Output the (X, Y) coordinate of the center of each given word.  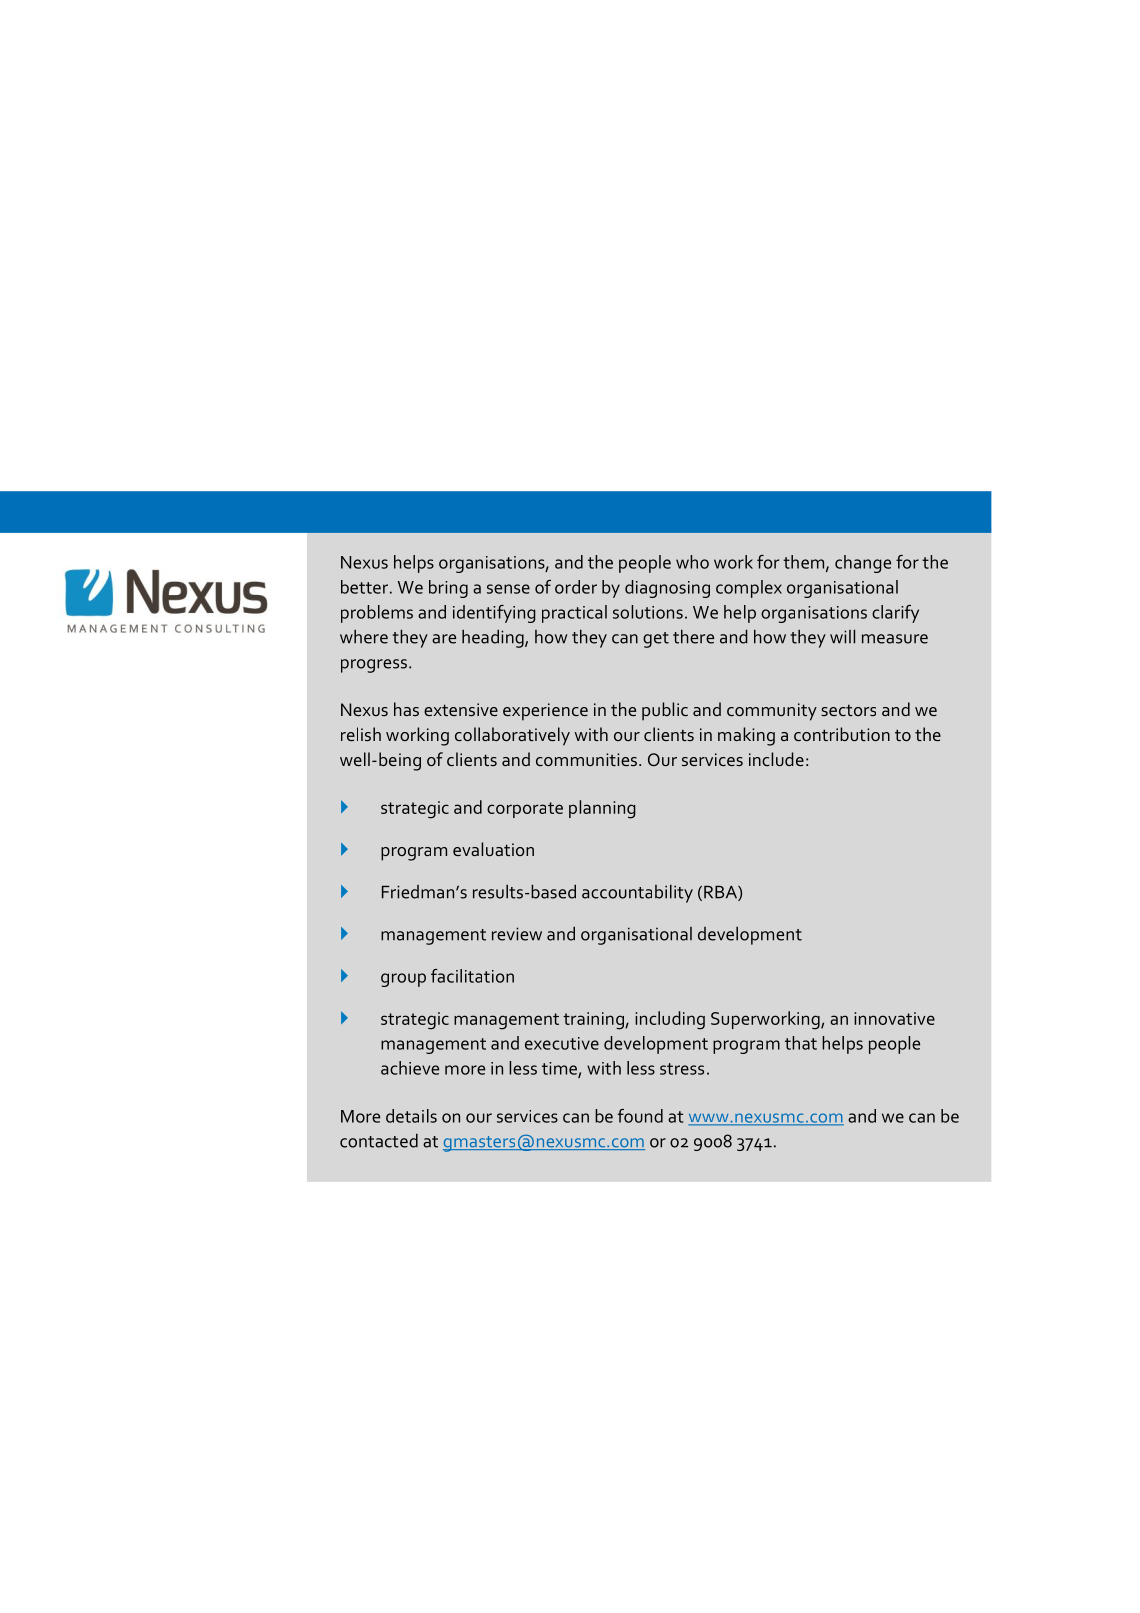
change (863, 564)
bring (448, 589)
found (640, 1116)
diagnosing (667, 589)
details (411, 1116)
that (801, 1043)
